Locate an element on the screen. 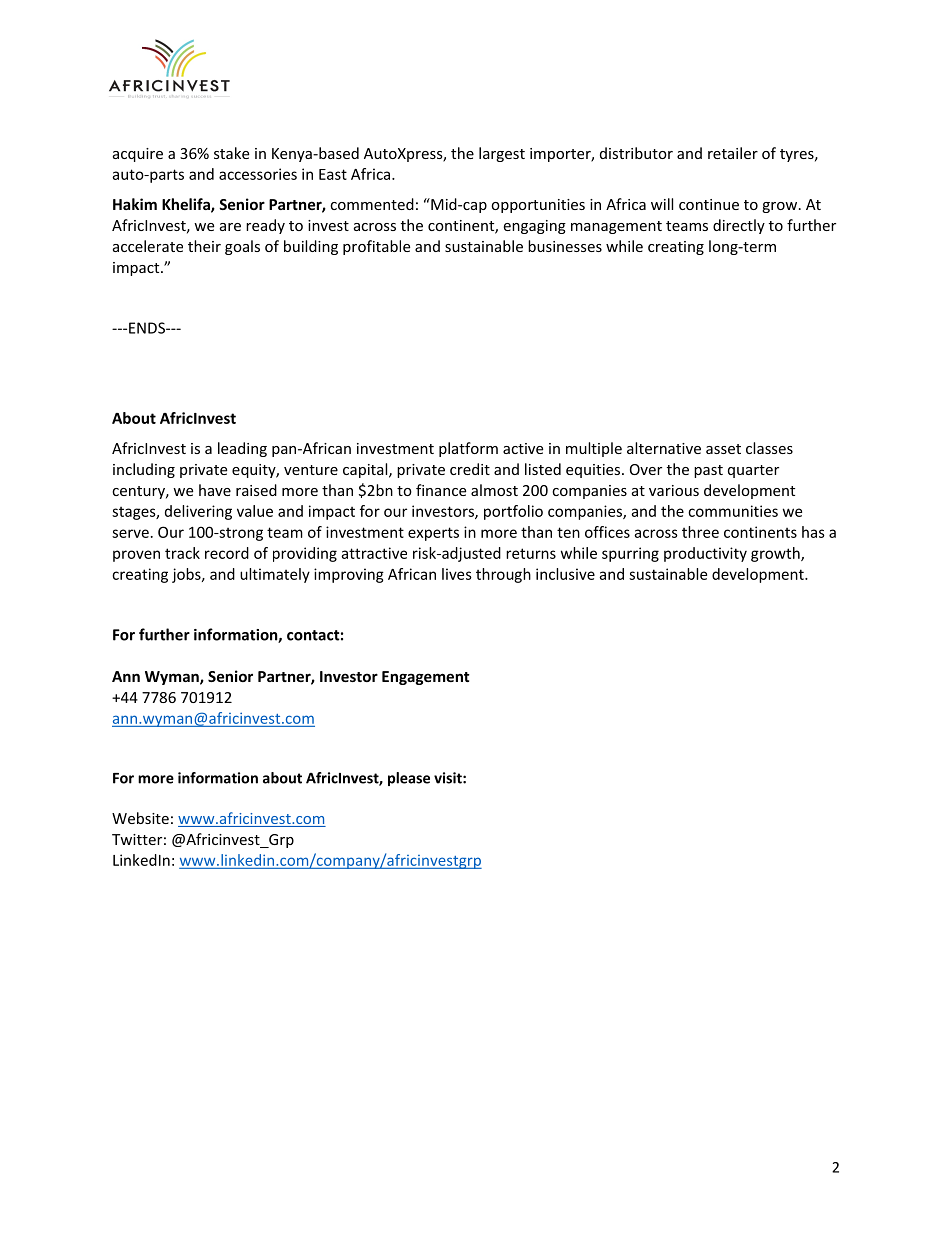  productivity is located at coordinates (705, 554).
